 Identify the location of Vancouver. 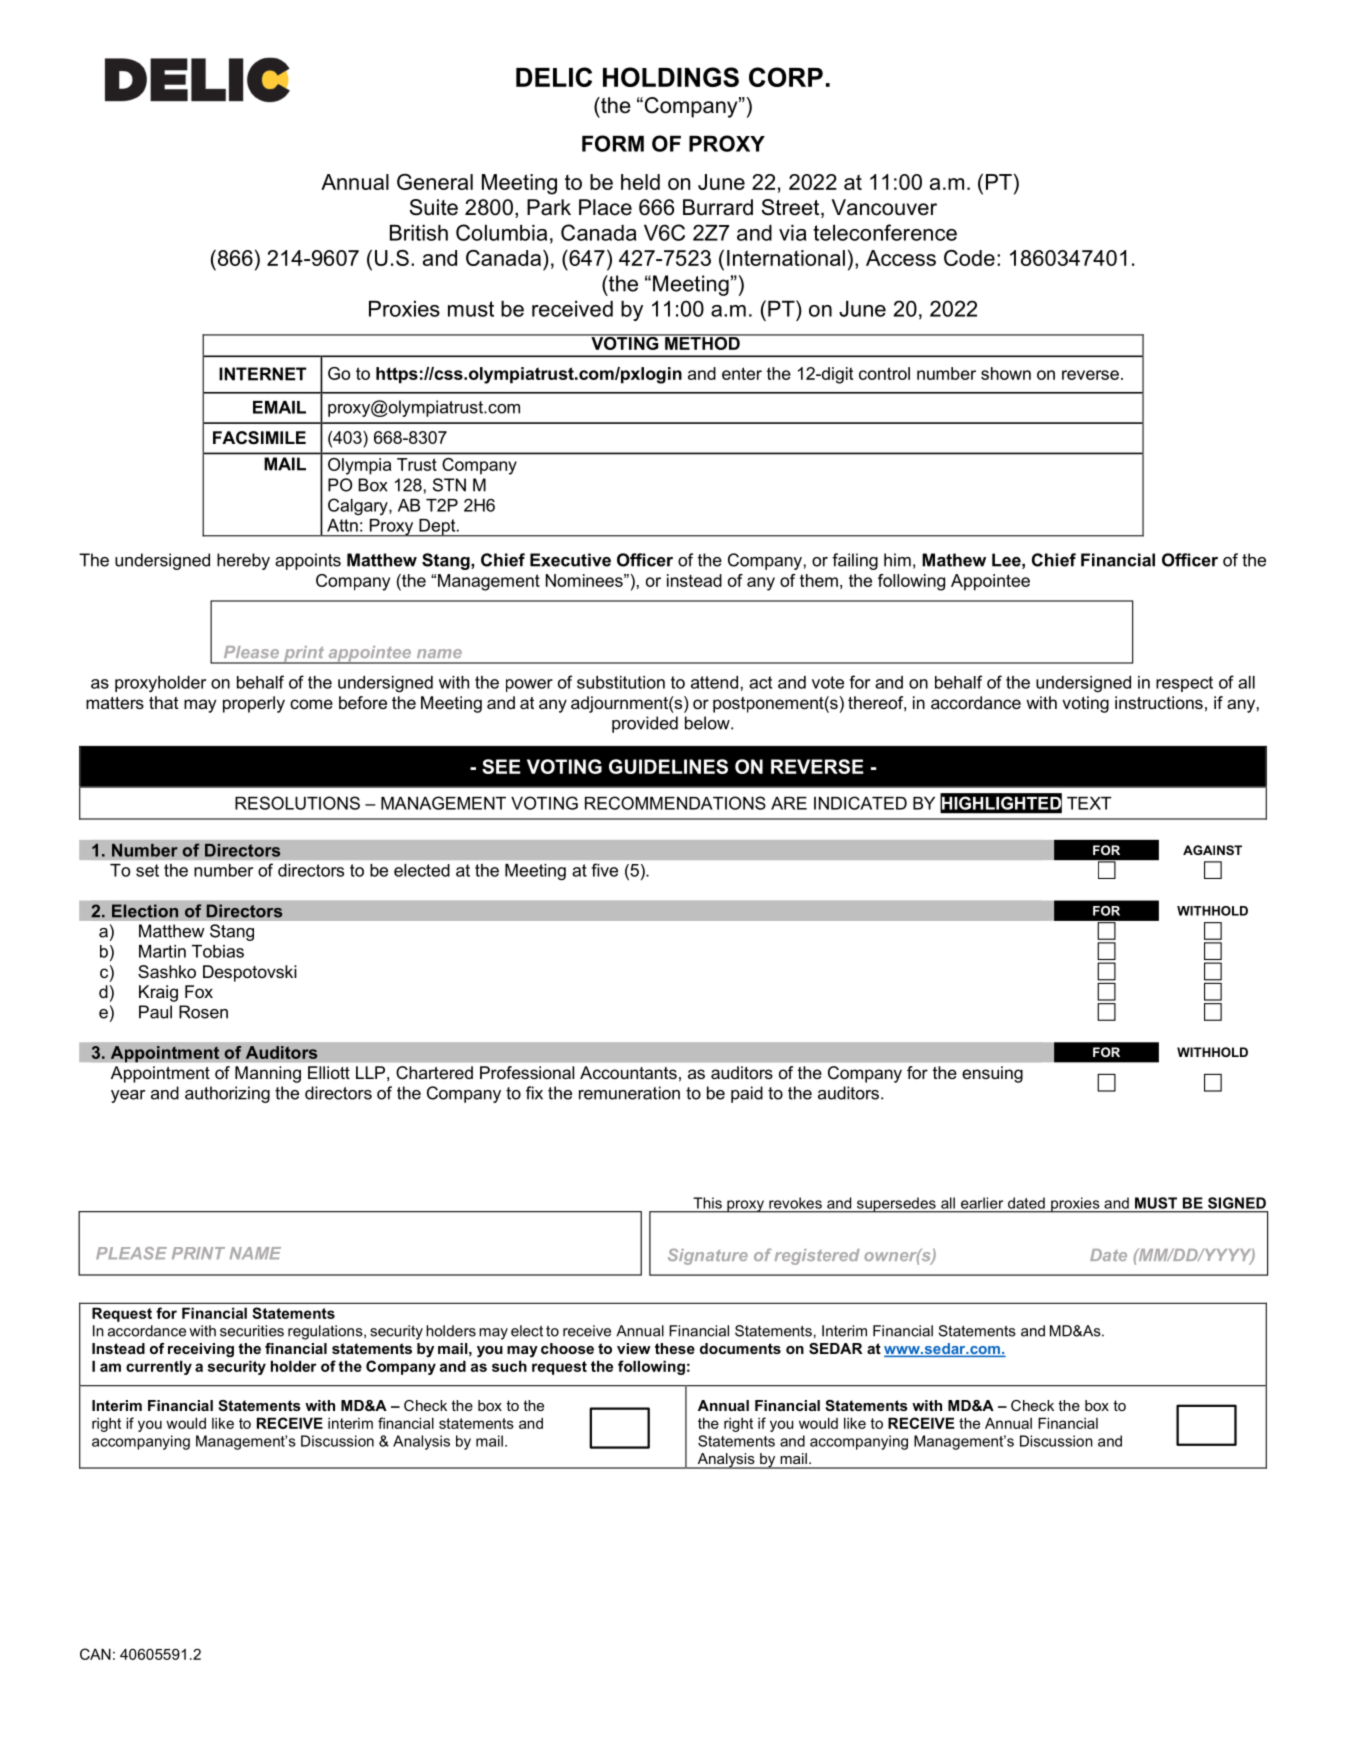
(884, 207).
